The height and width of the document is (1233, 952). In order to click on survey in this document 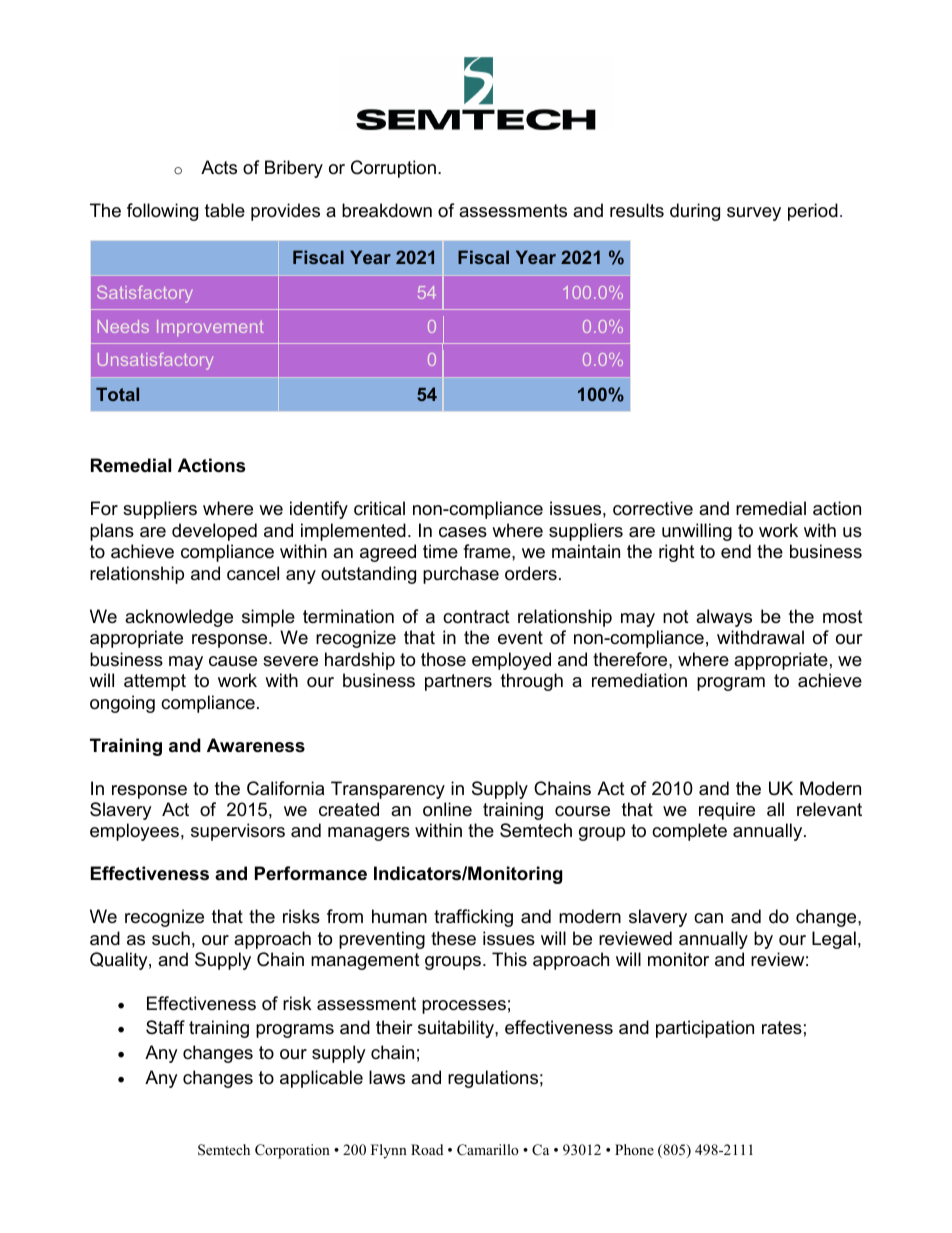, I will do `click(754, 214)`.
